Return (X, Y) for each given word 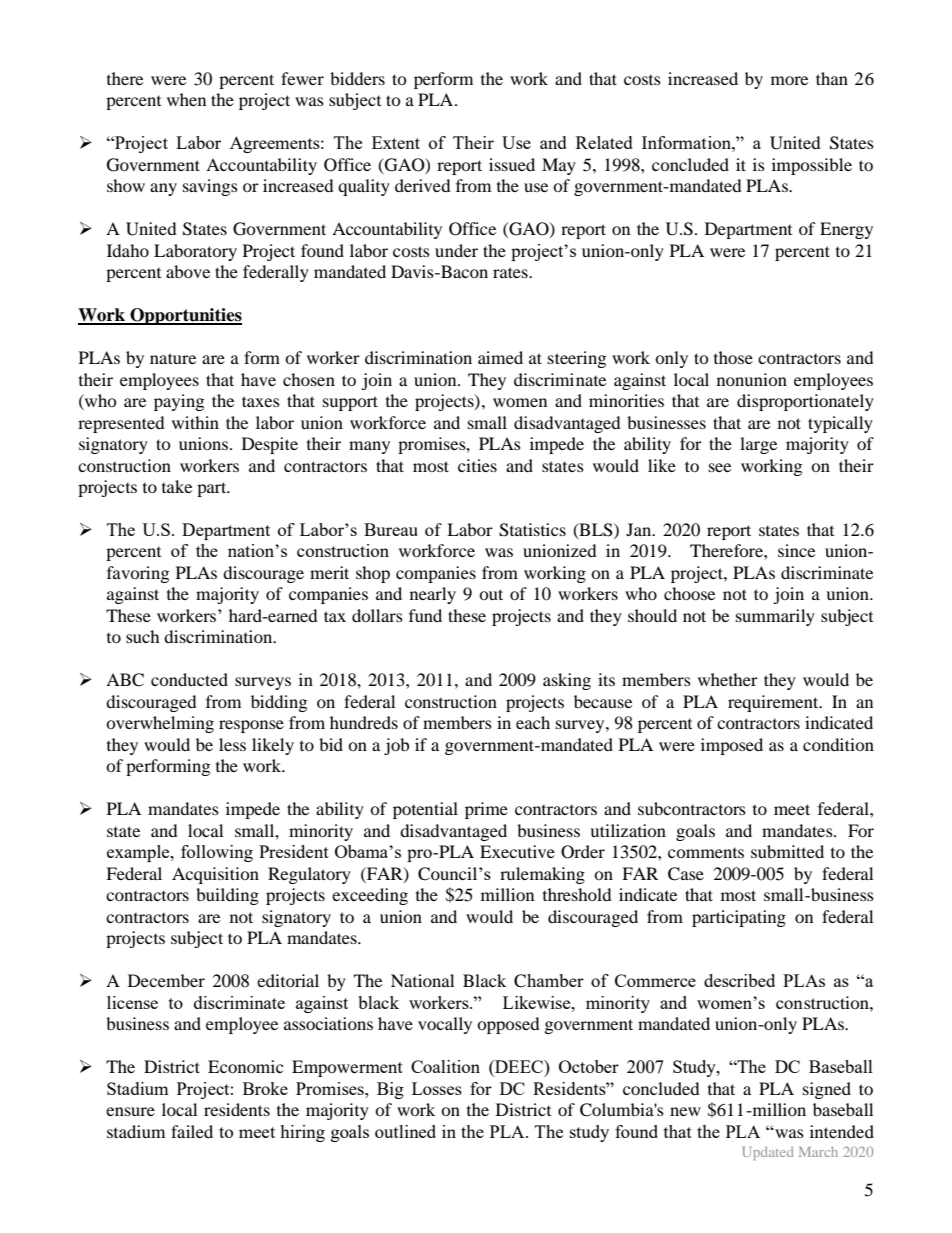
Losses (437, 1088)
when (186, 99)
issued (512, 164)
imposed (732, 746)
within (195, 422)
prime (486, 810)
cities (477, 465)
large (758, 445)
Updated (768, 1153)
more (789, 80)
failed (192, 1131)
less (232, 744)
